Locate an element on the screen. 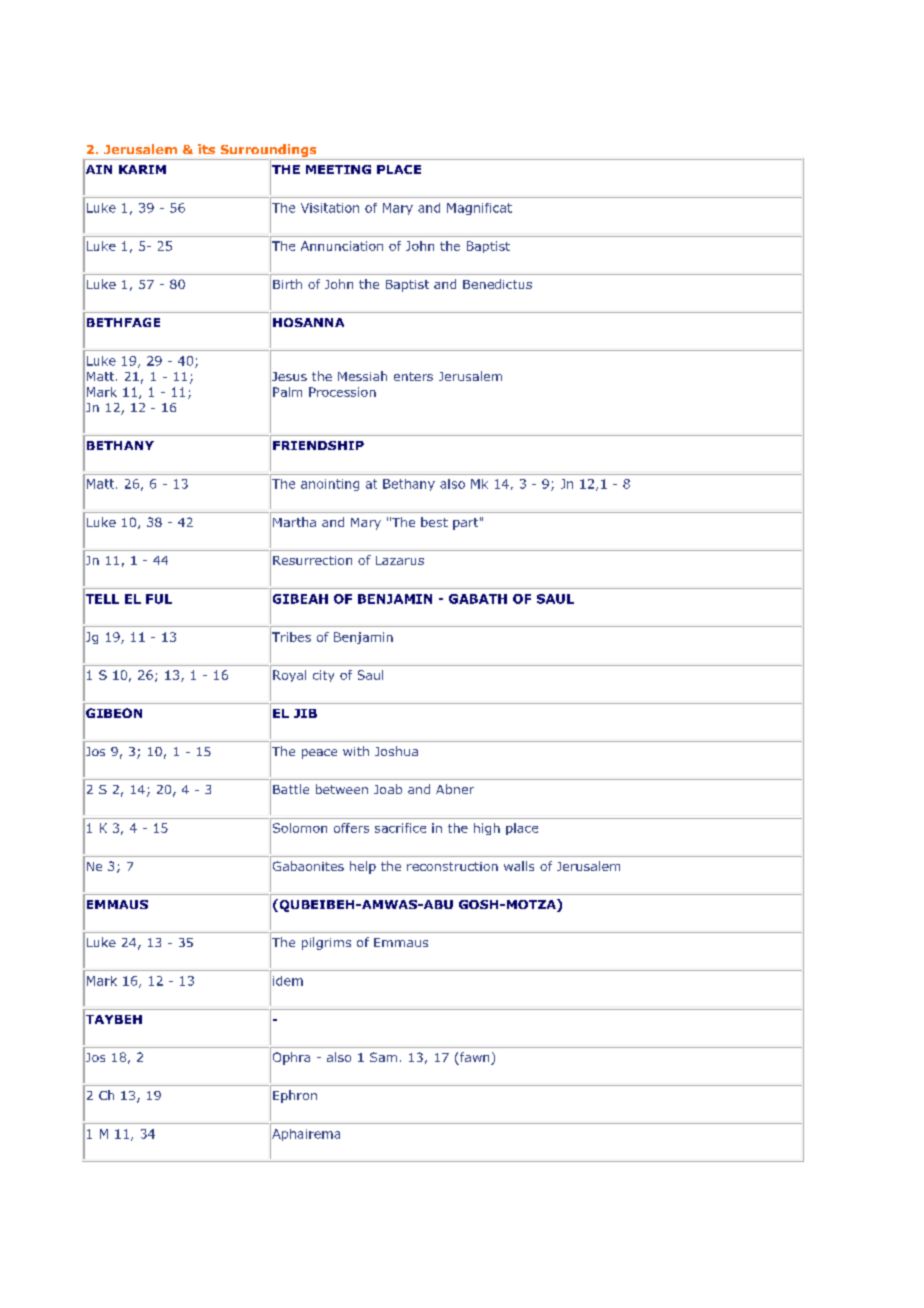 The image size is (924, 1308). Lazarus is located at coordinates (400, 560).
